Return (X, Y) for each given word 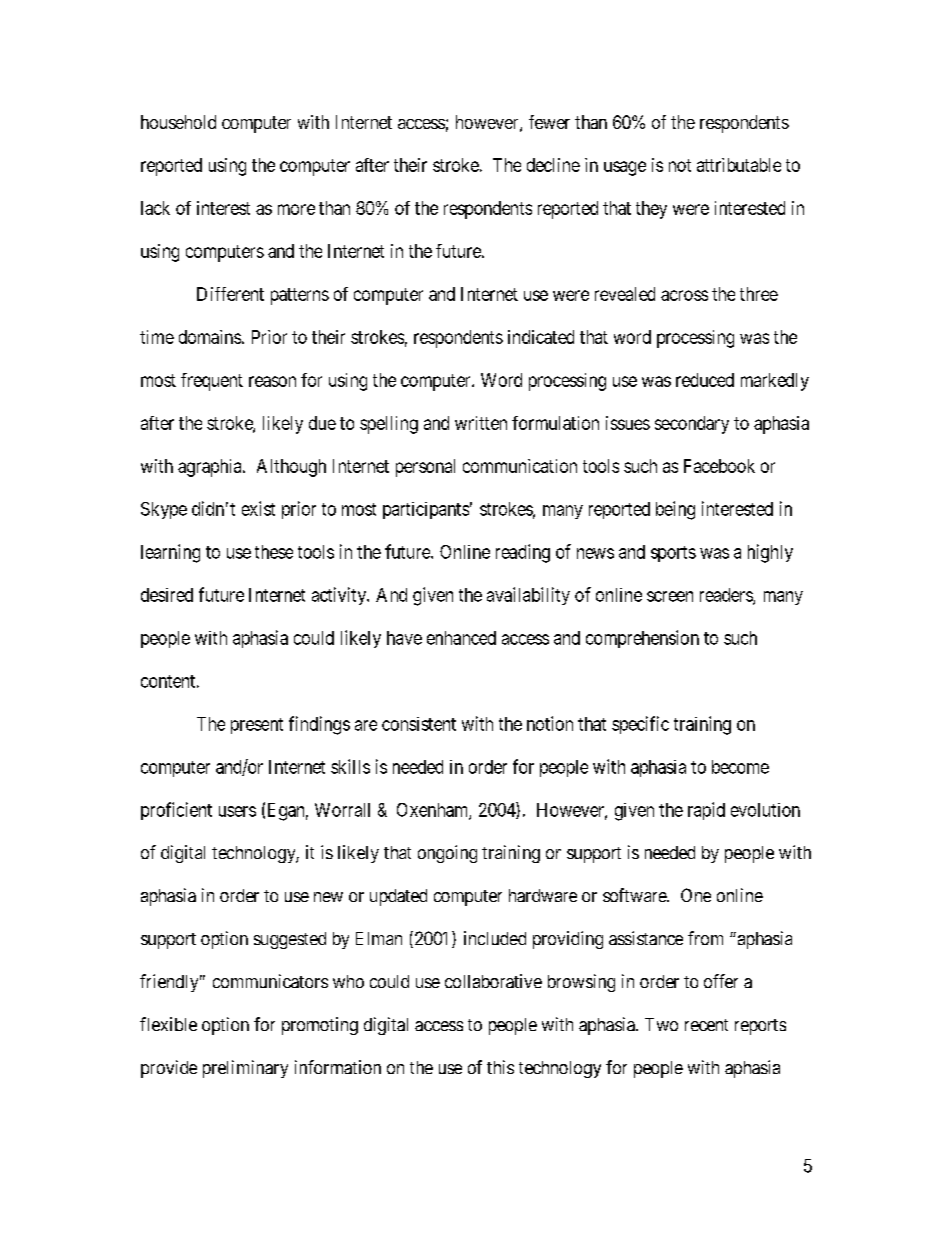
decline (553, 165)
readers (727, 596)
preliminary (245, 1069)
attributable (739, 165)
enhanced (461, 638)
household (178, 122)
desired (167, 595)
